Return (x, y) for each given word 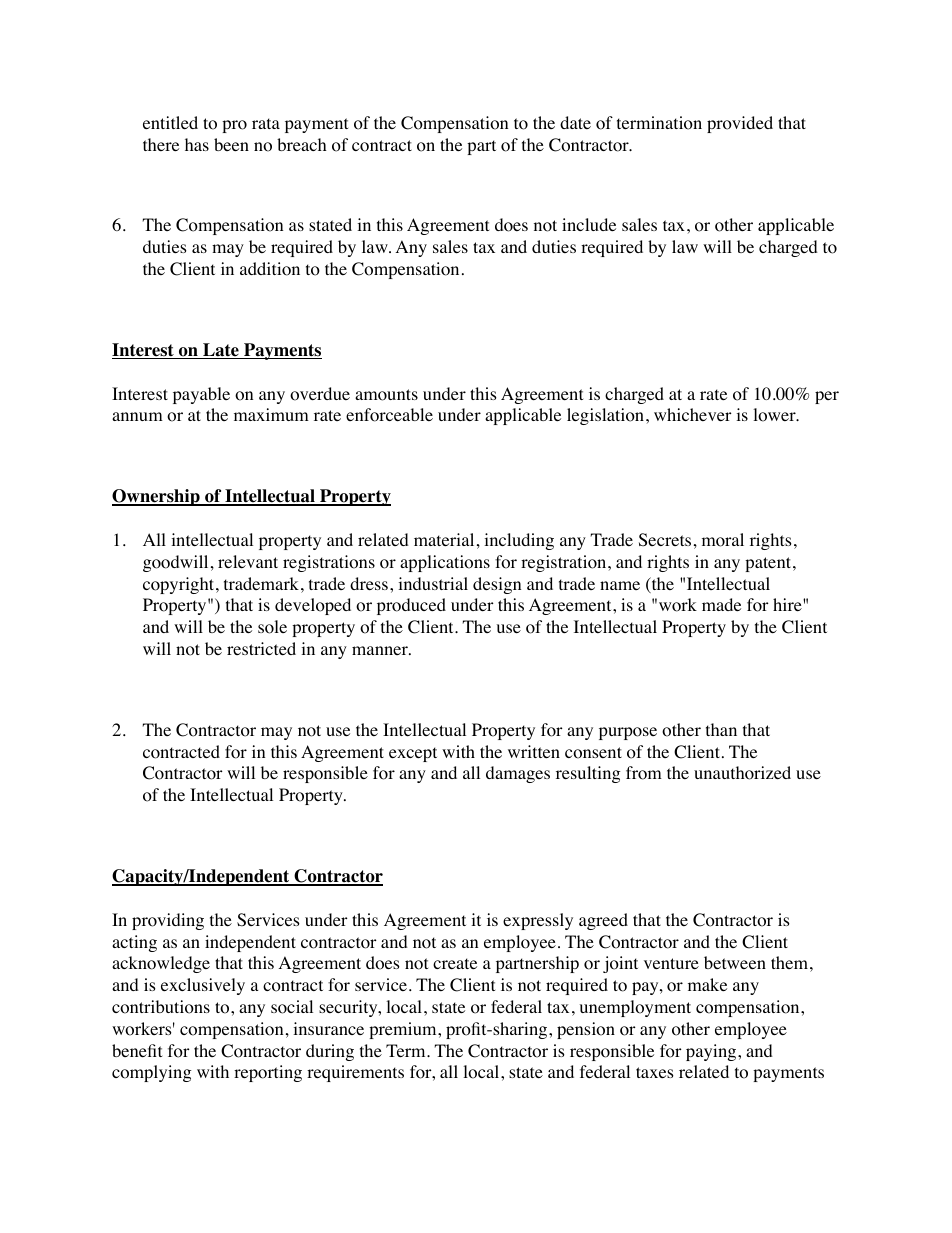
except (413, 754)
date (575, 122)
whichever (693, 414)
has (197, 144)
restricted (261, 648)
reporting (268, 1073)
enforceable (389, 415)
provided (740, 124)
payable (201, 395)
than (721, 729)
